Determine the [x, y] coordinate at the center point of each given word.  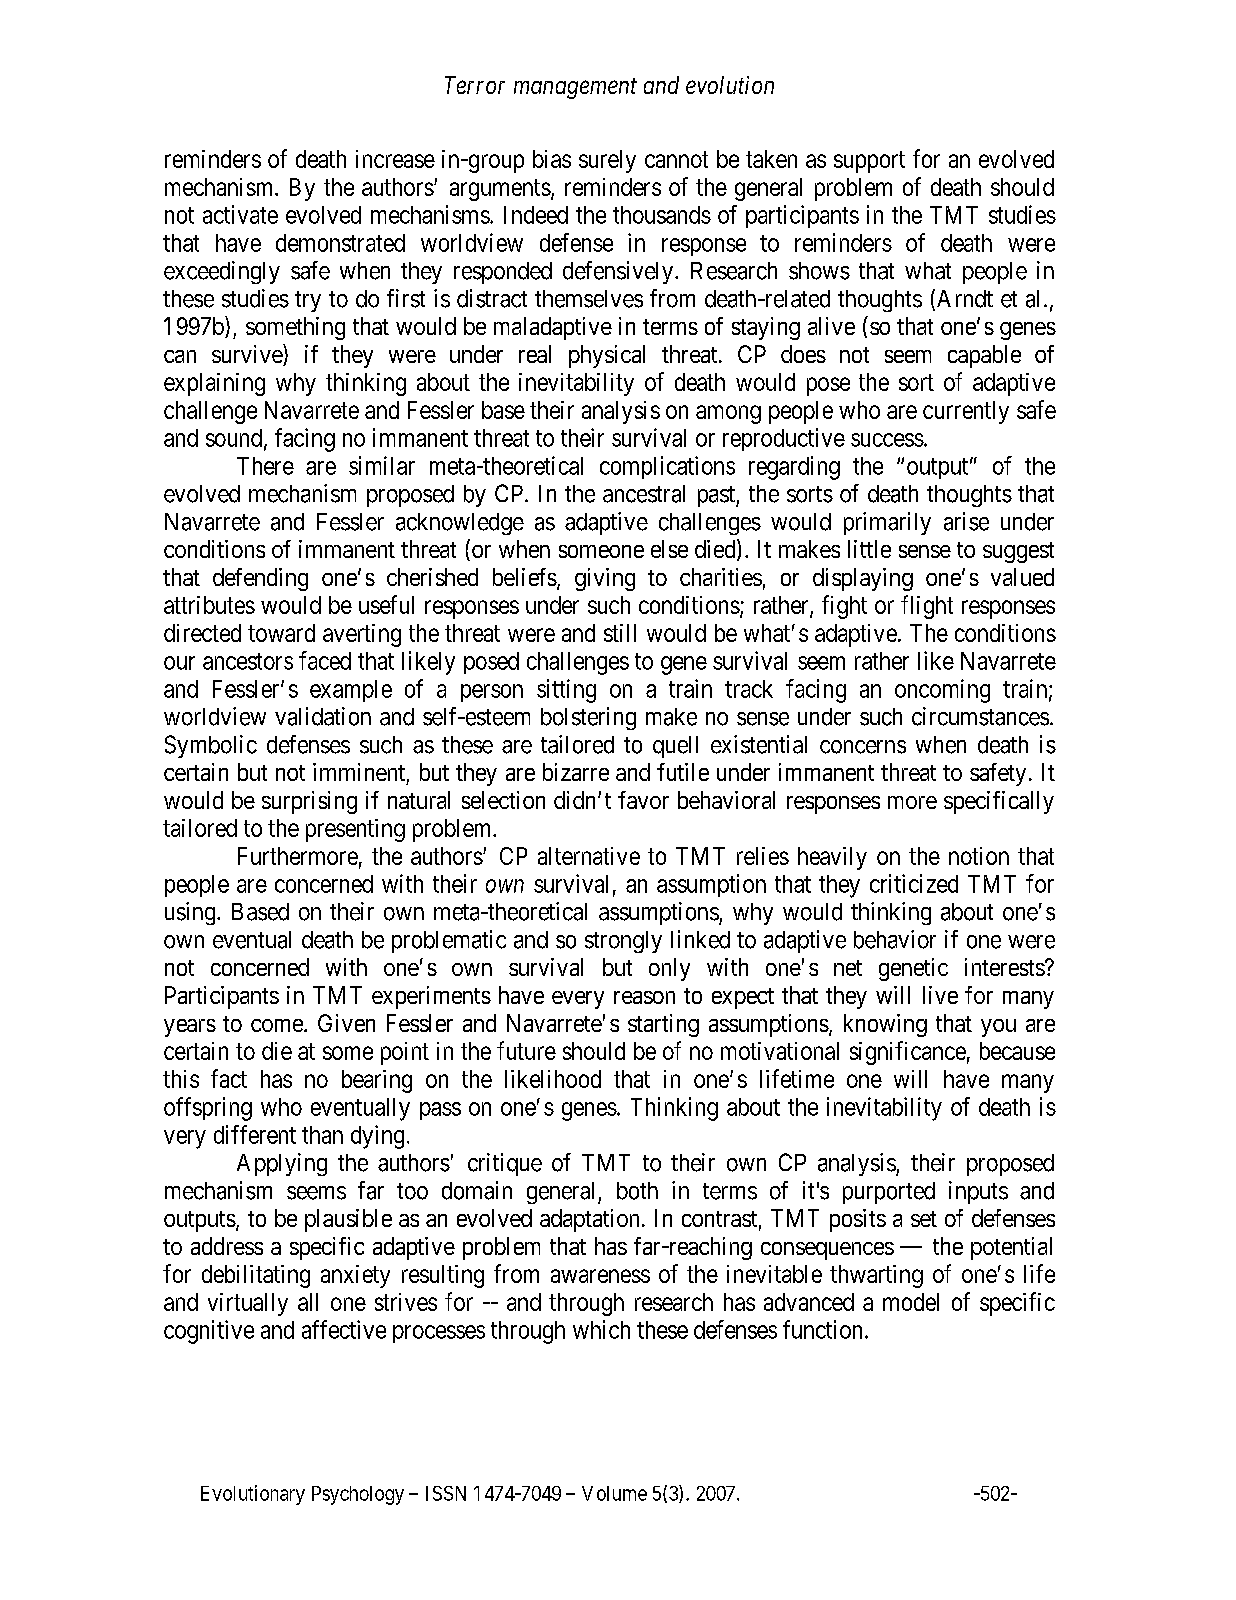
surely [607, 161]
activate [240, 214]
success [887, 440]
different [255, 1134]
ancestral [644, 494]
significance [908, 1053]
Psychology [358, 1495]
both [637, 1191]
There [265, 466]
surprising [309, 802]
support [869, 162]
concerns [863, 747]
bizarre [576, 772]
